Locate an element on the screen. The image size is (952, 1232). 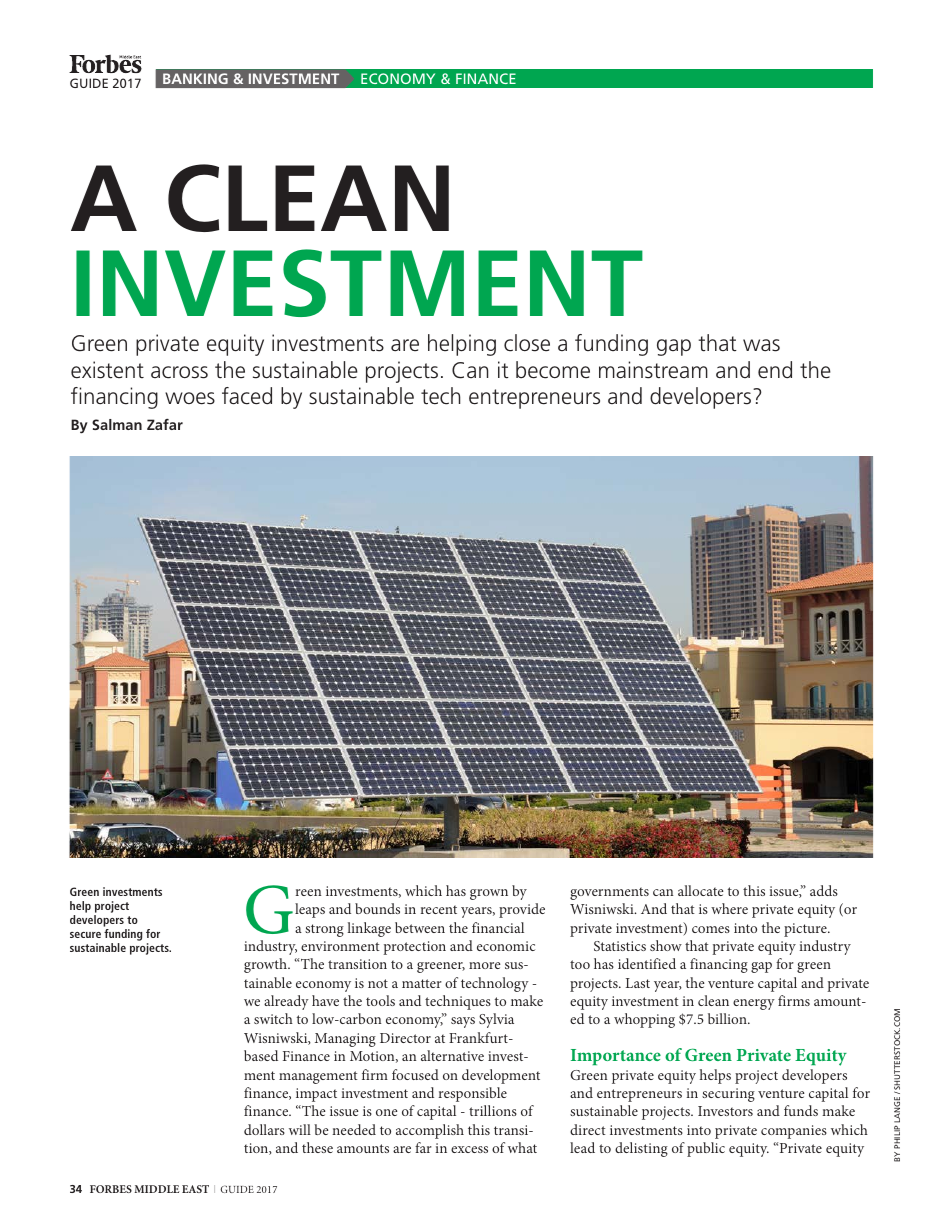
close is located at coordinates (527, 343).
